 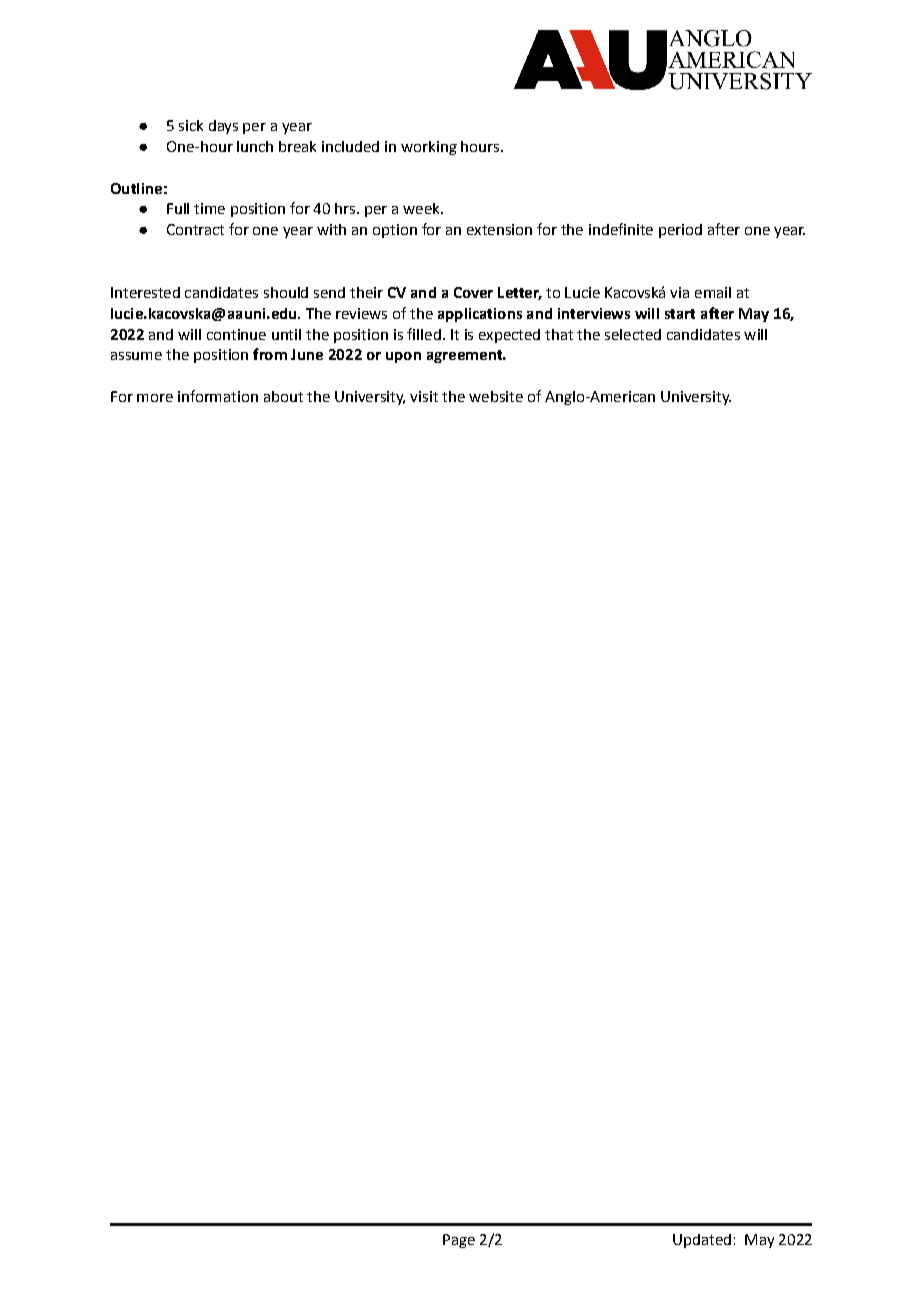 I want to click on information, so click(x=218, y=396).
